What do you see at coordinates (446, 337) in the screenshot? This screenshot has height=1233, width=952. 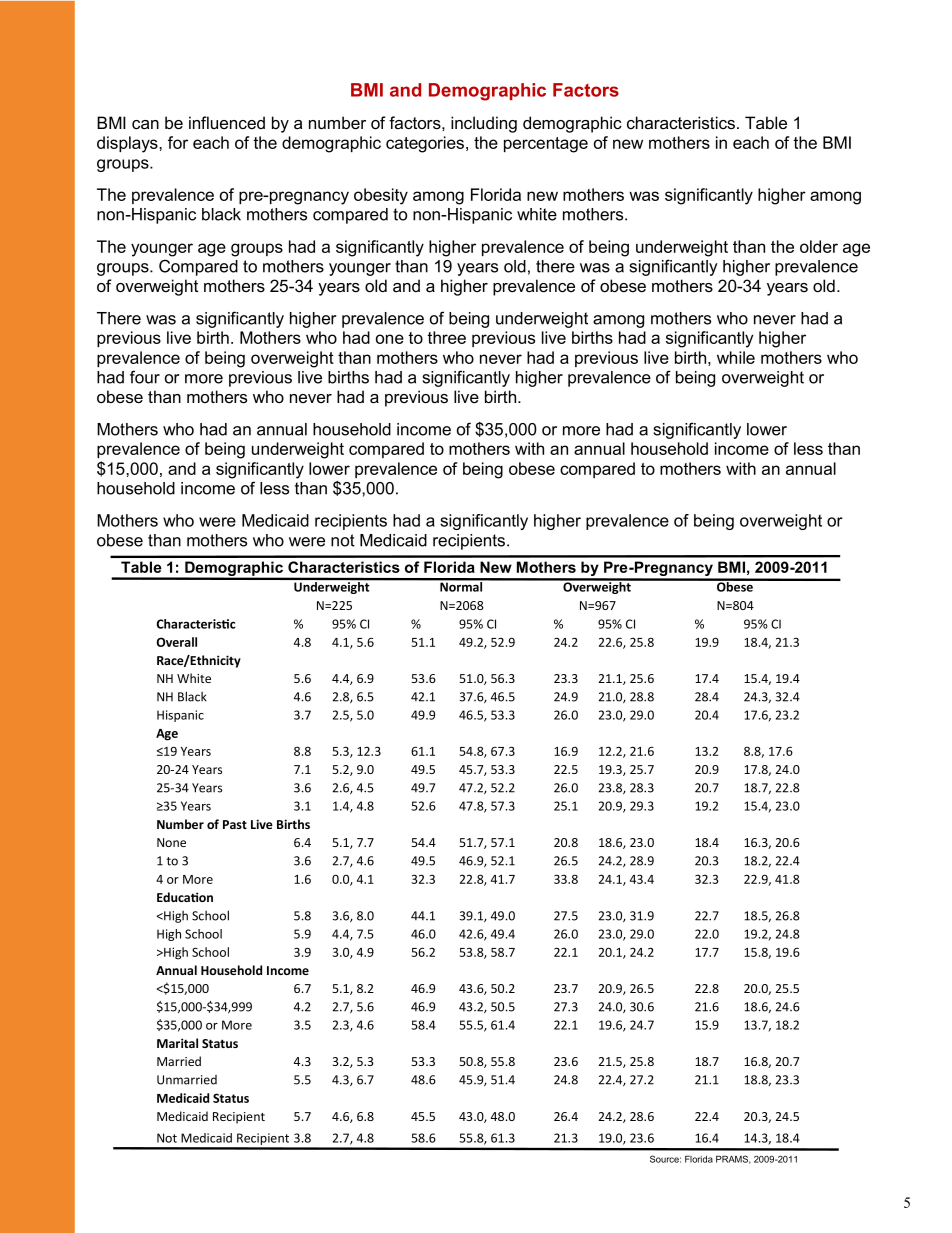 I see `three` at bounding box center [446, 337].
